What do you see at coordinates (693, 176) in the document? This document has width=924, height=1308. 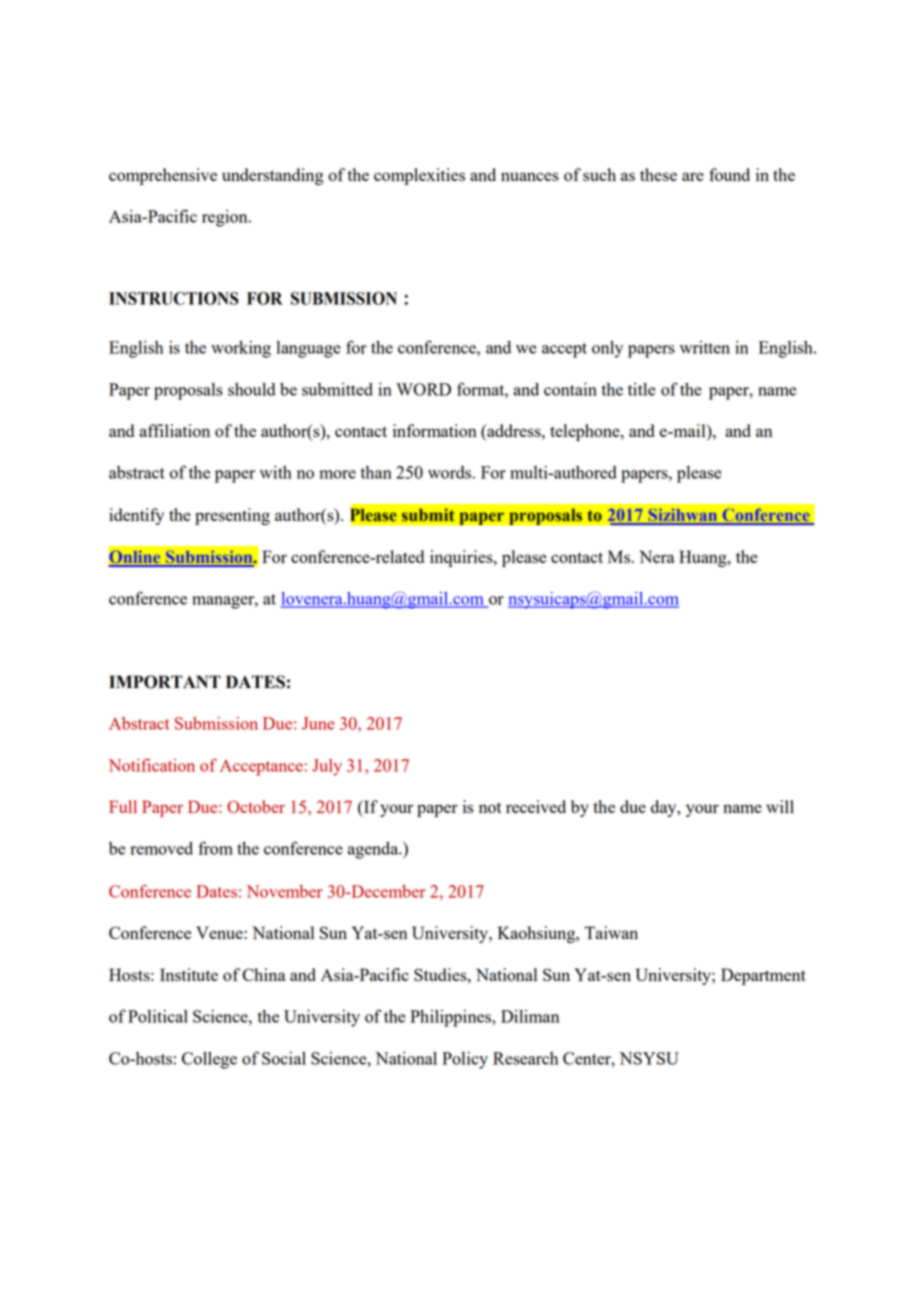 I see `are` at bounding box center [693, 176].
